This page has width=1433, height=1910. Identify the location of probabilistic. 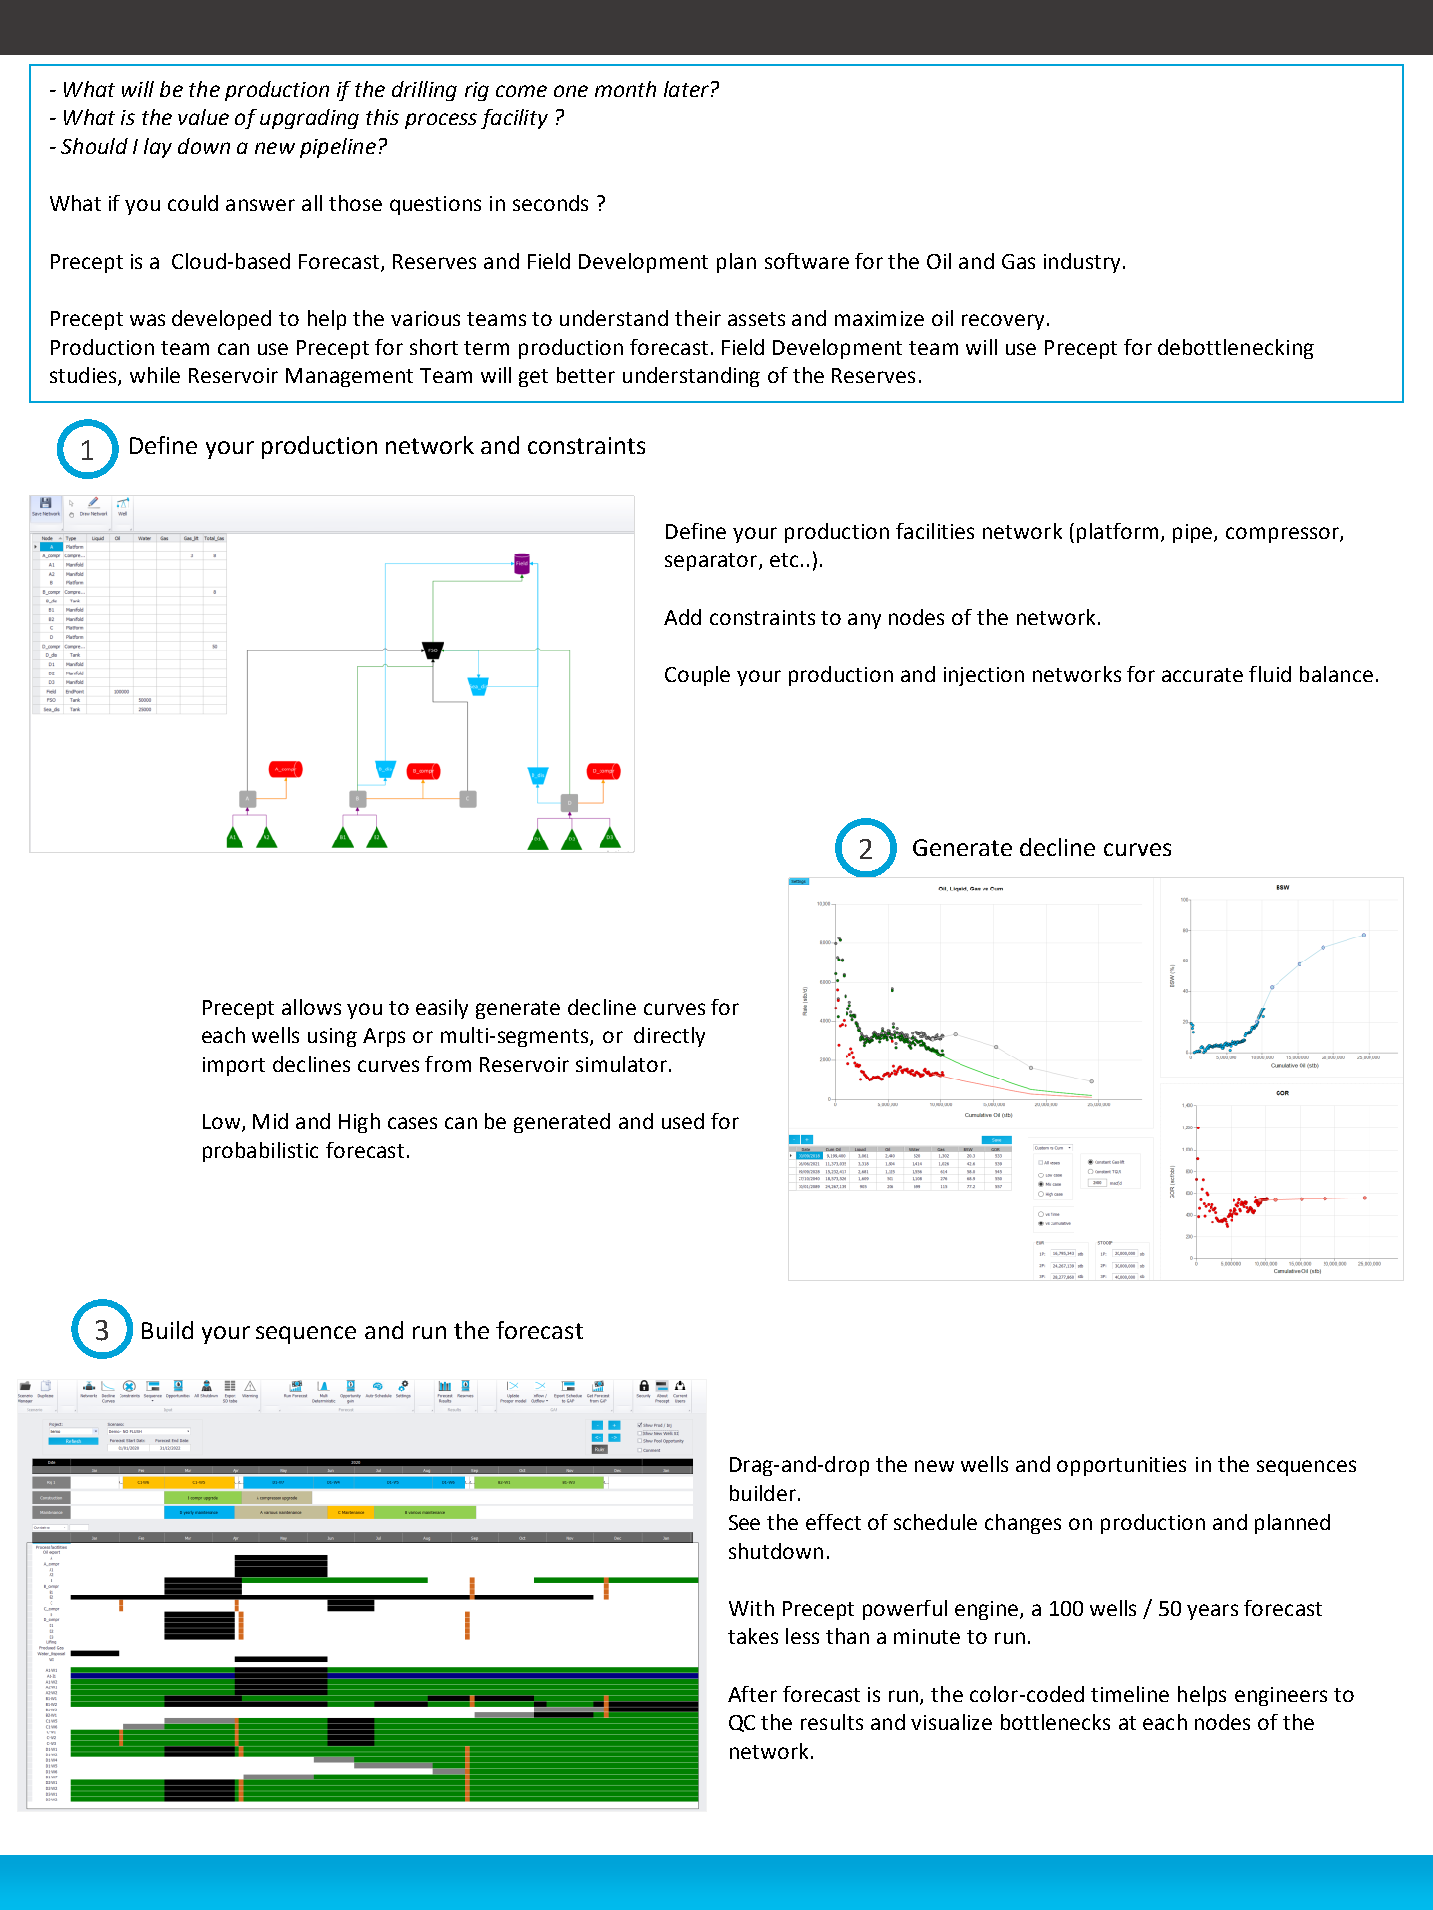
(260, 1152).
